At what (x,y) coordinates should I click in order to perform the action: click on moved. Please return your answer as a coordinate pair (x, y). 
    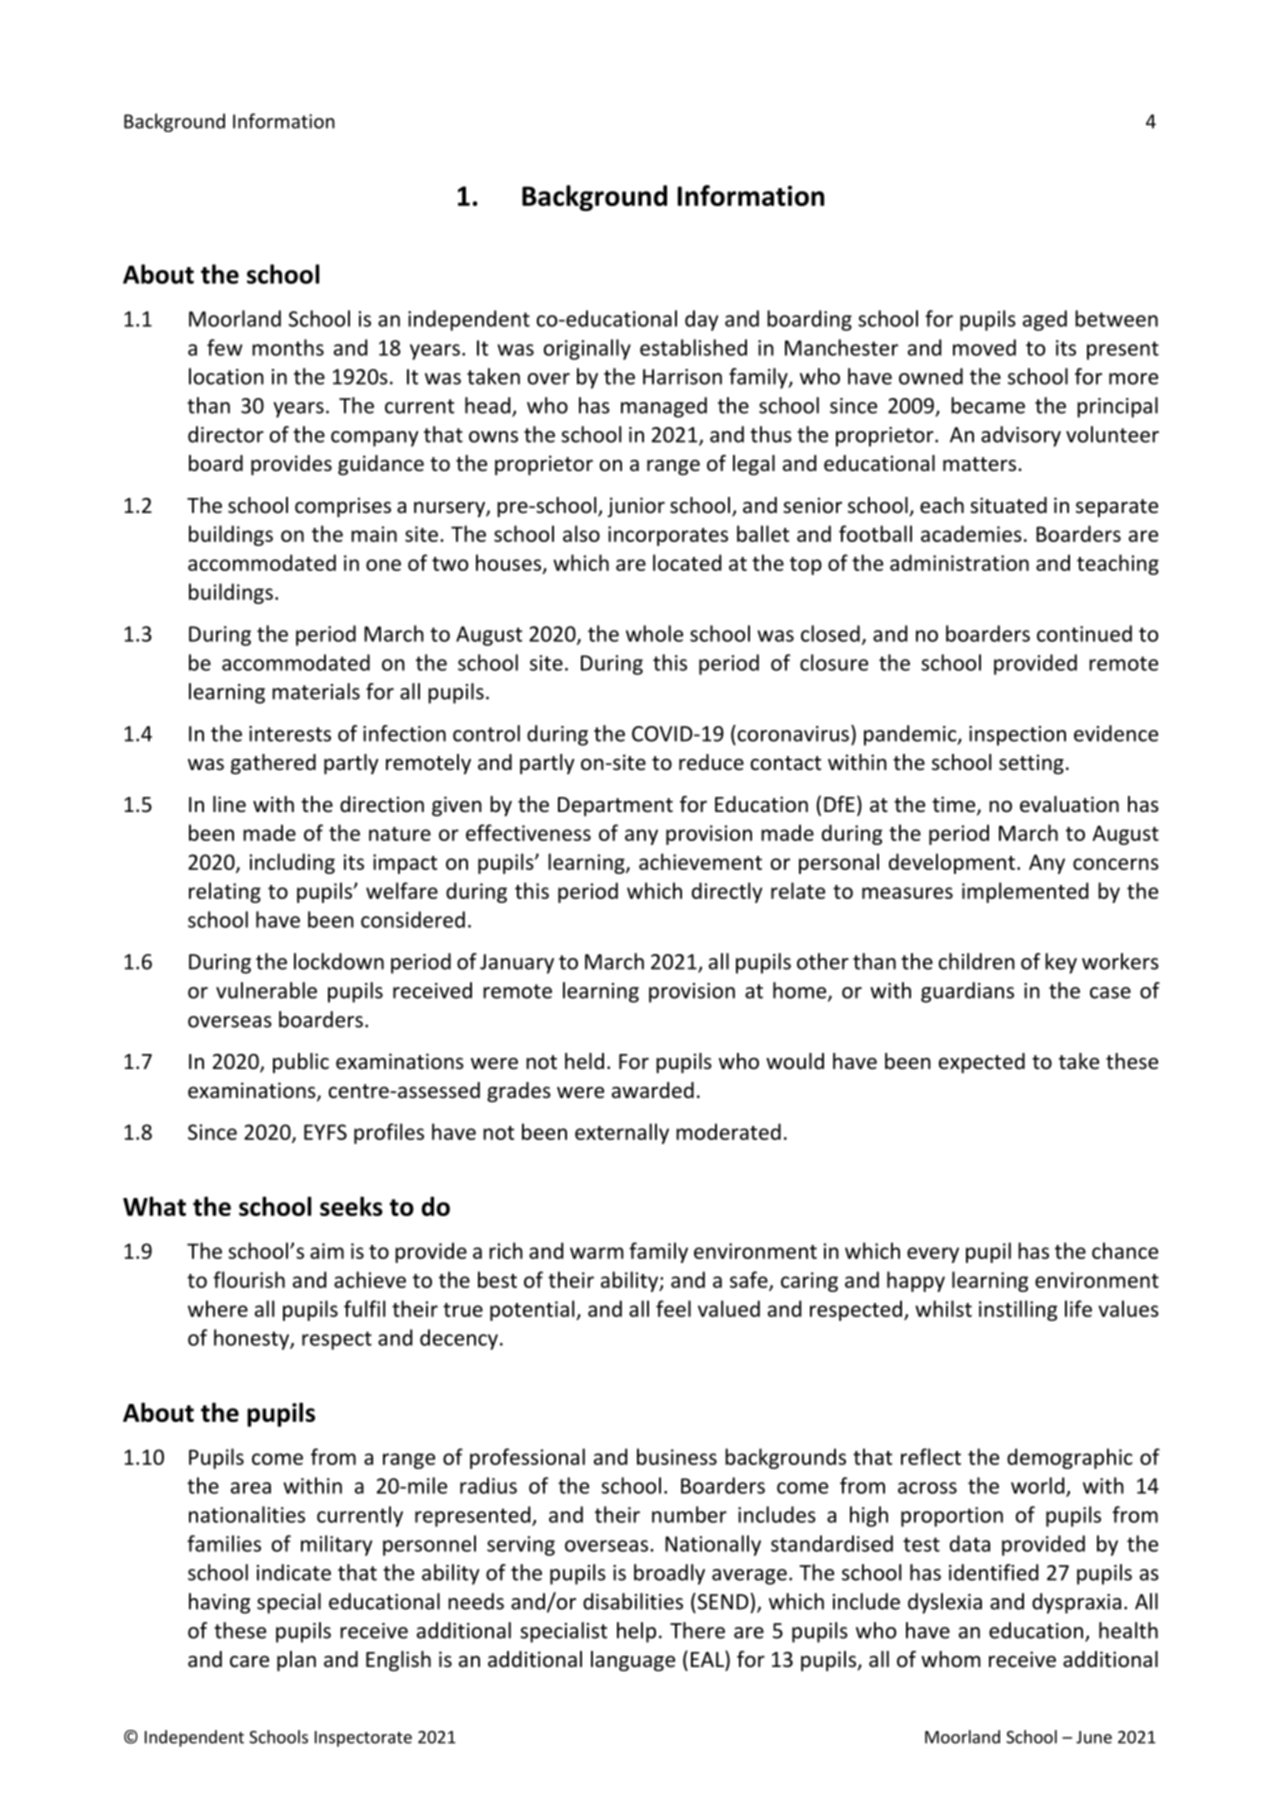
    Looking at the image, I should click on (984, 347).
